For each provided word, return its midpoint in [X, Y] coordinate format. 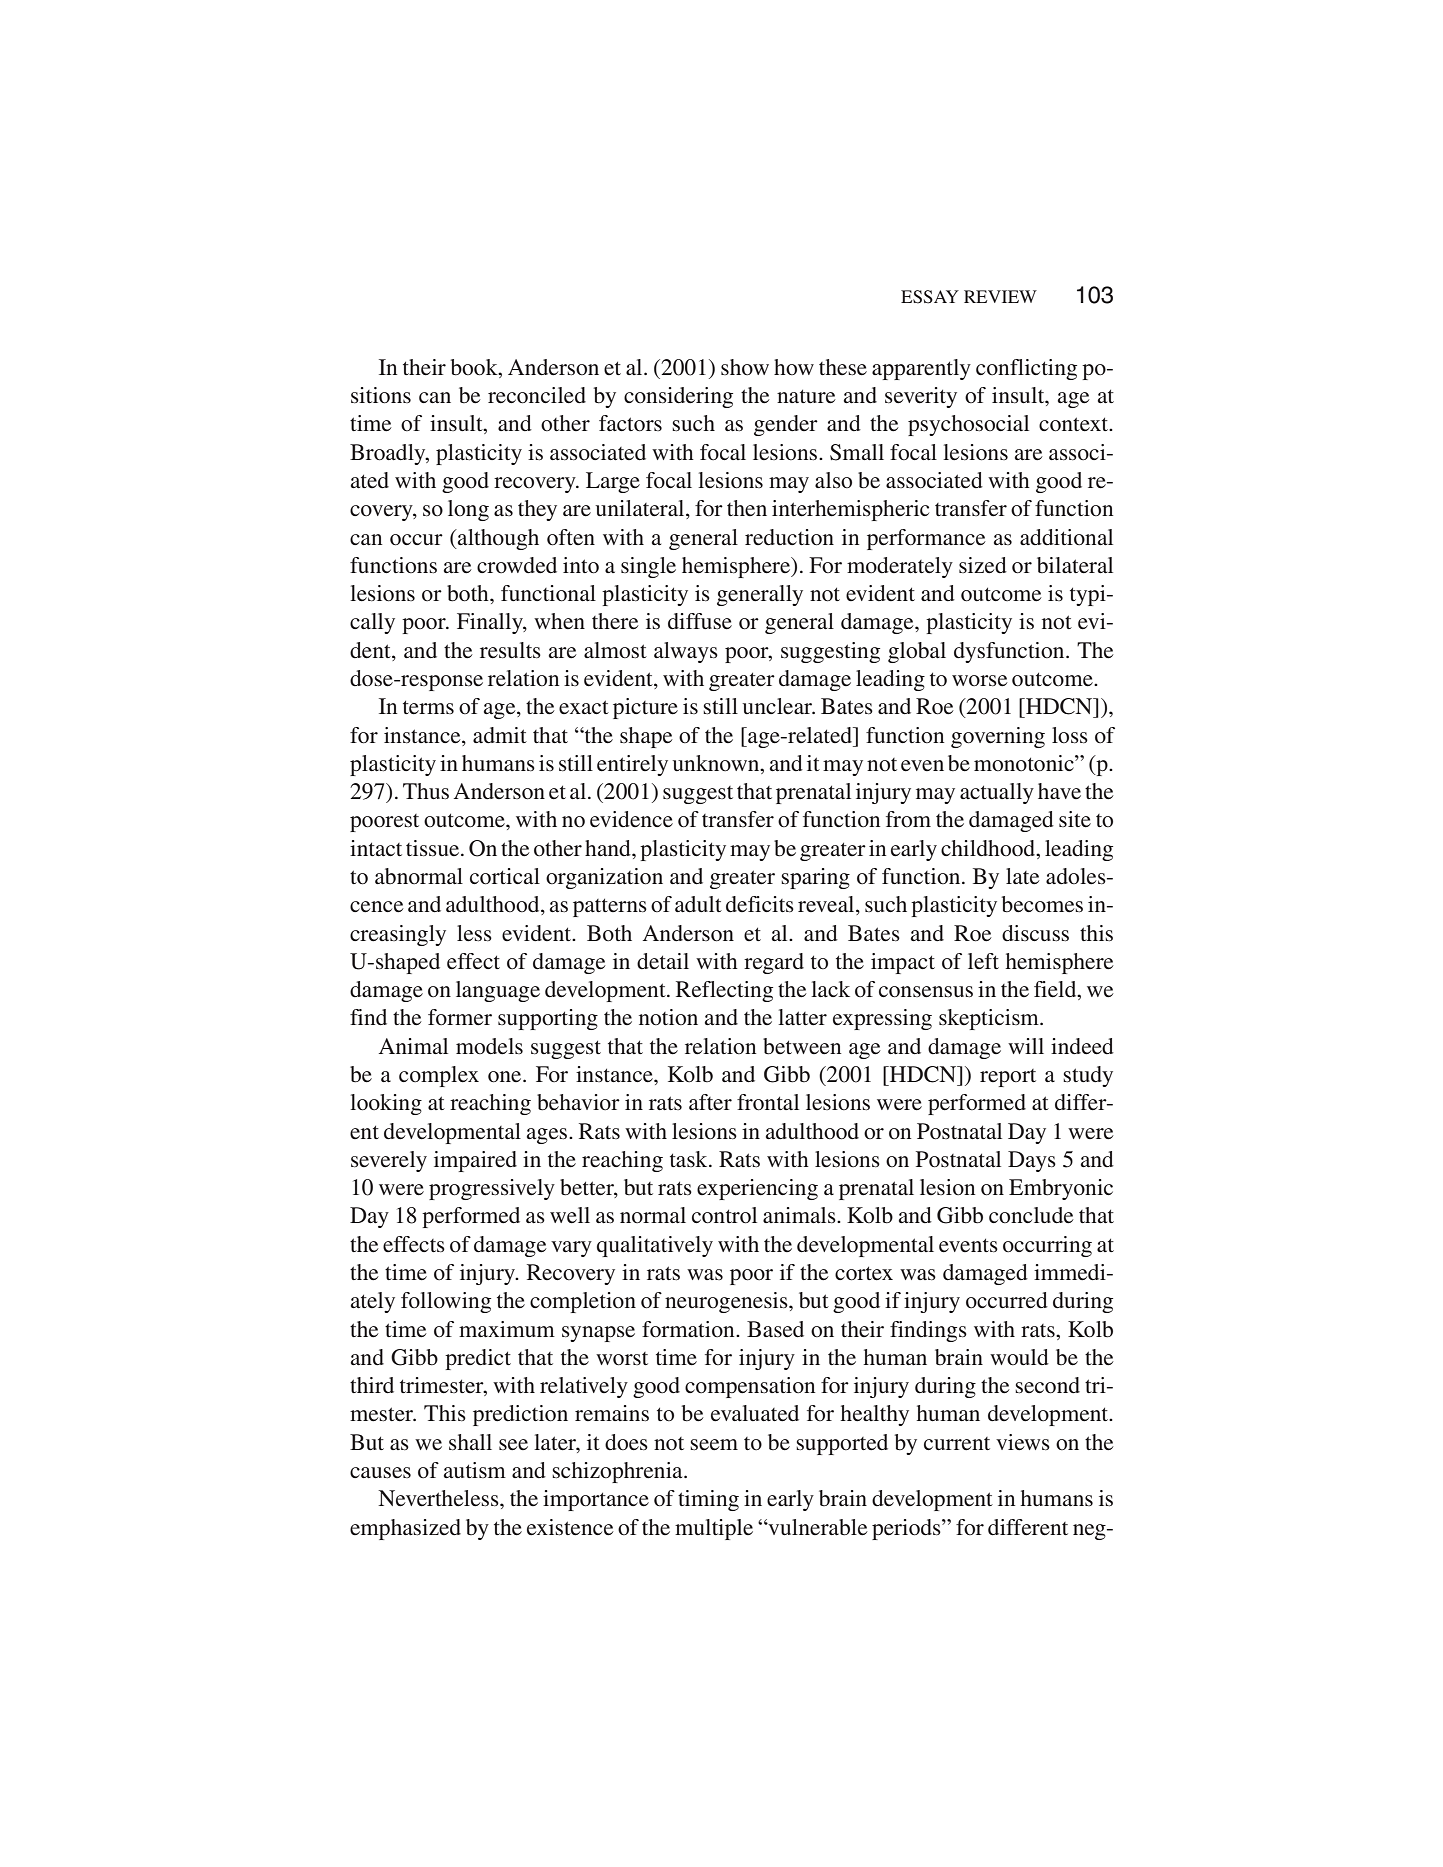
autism [475, 1470]
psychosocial [968, 425]
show [745, 367]
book [475, 367]
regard [774, 963]
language [498, 991]
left [983, 961]
